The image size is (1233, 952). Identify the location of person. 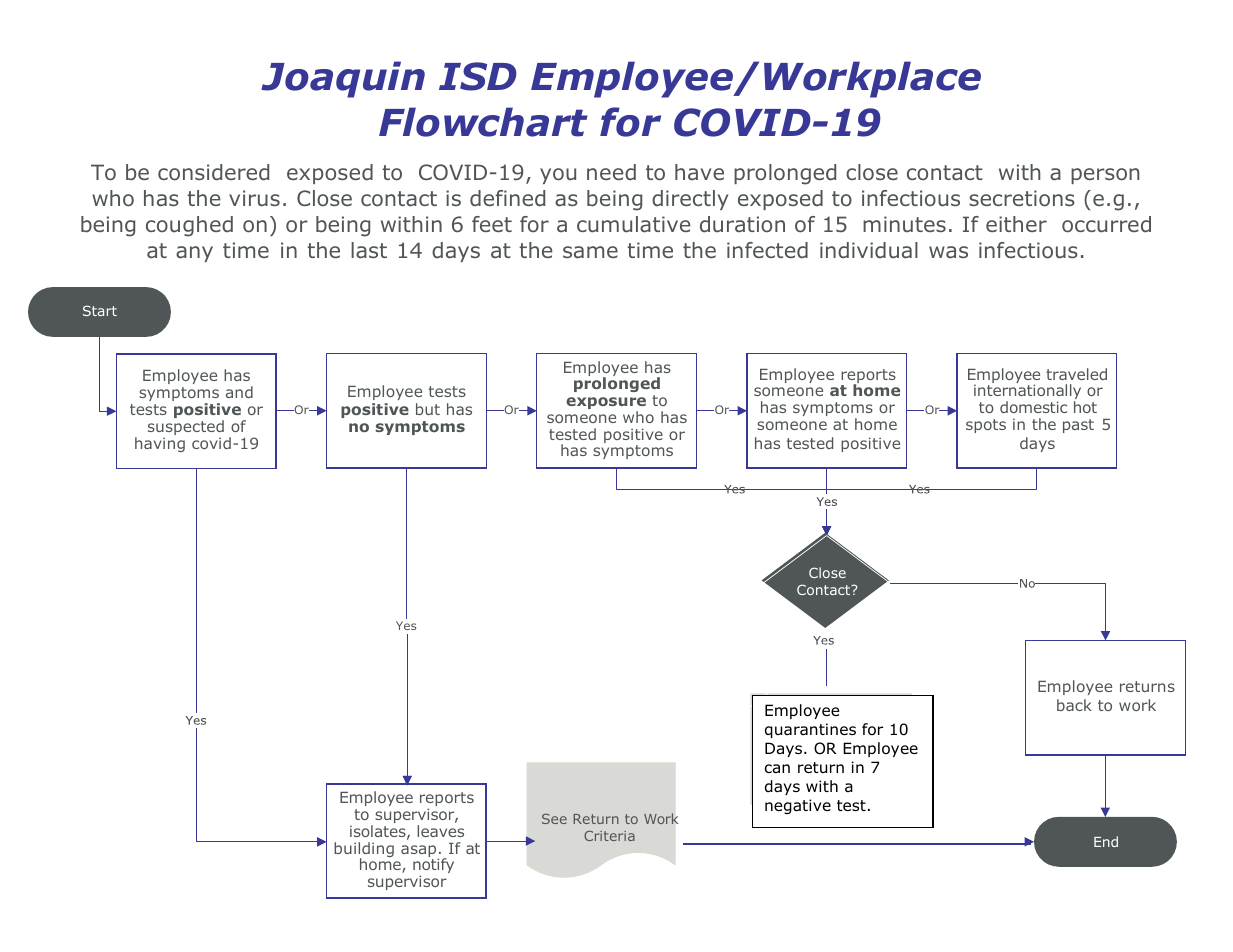
(1105, 176).
